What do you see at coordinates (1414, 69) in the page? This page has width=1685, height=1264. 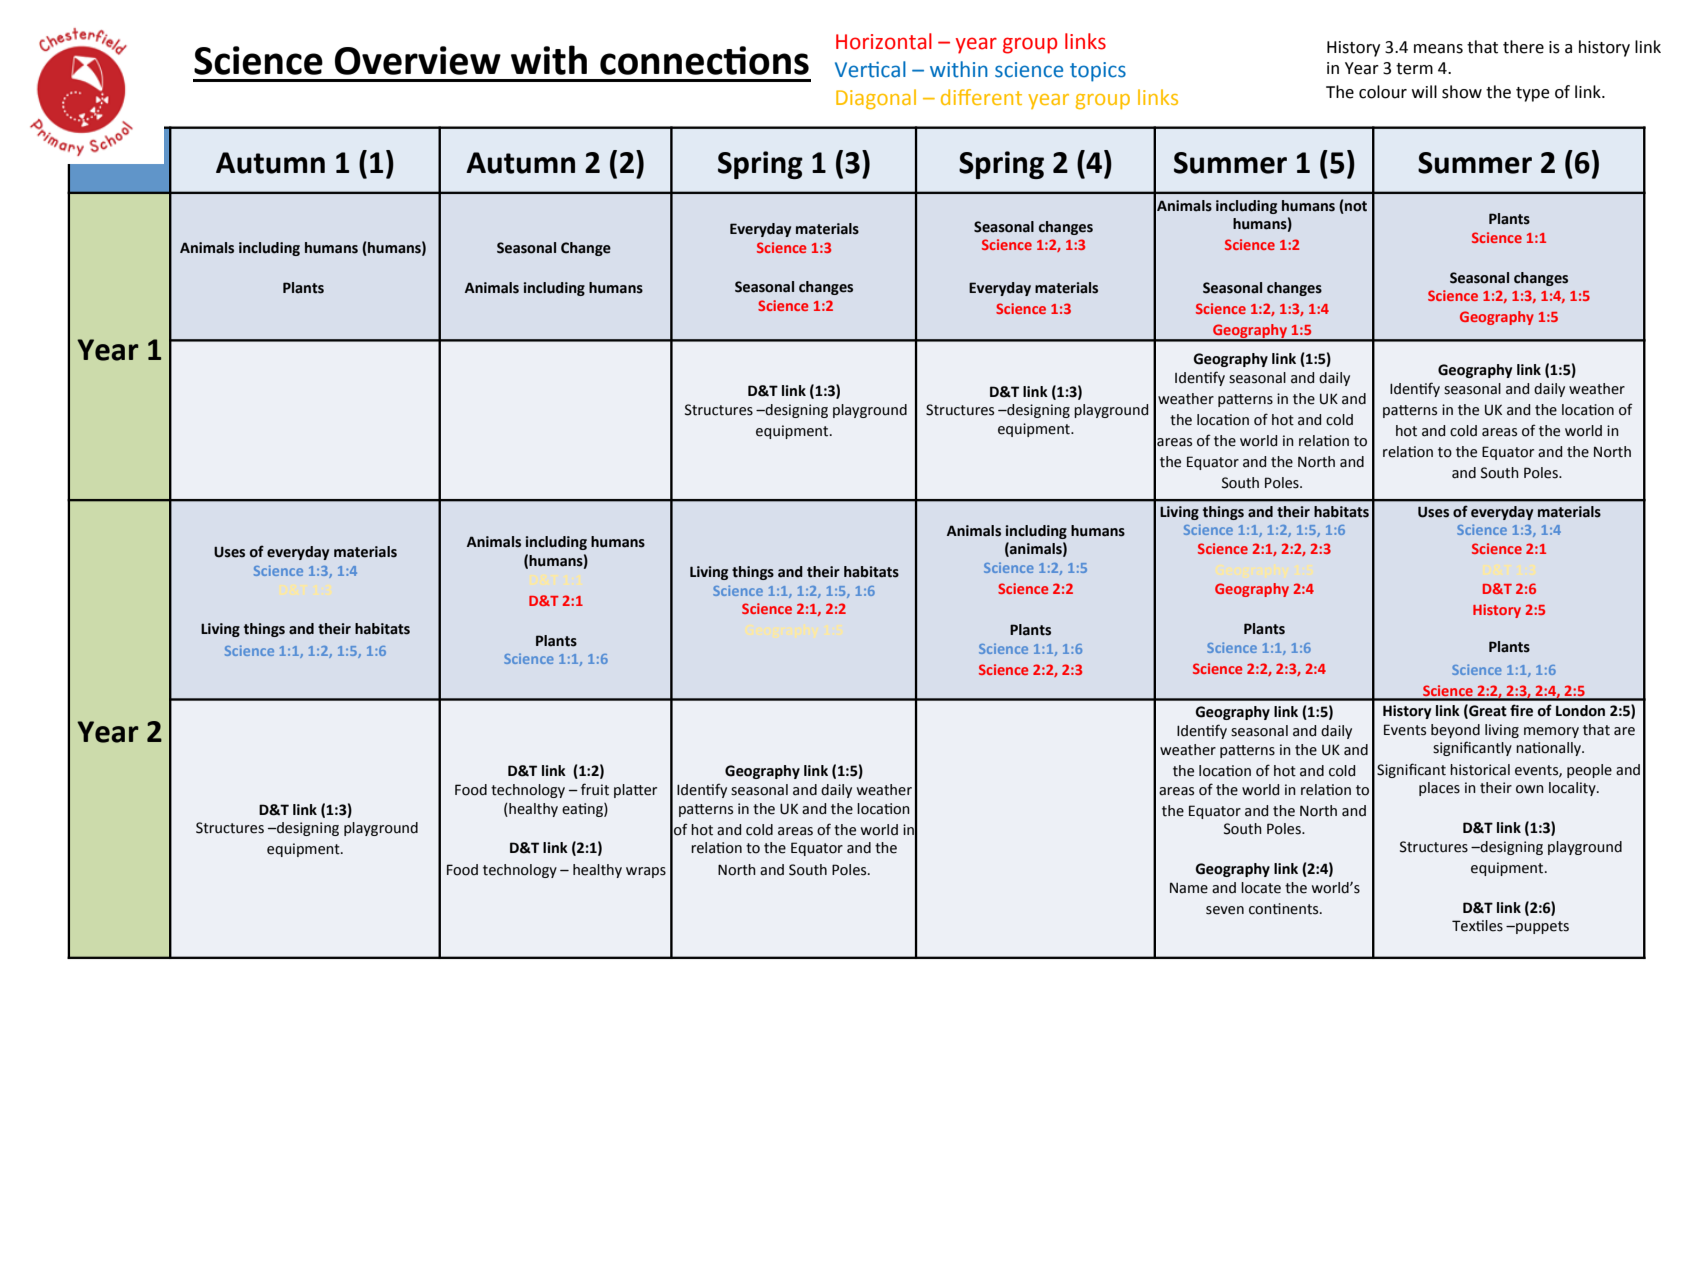 I see `term` at bounding box center [1414, 69].
